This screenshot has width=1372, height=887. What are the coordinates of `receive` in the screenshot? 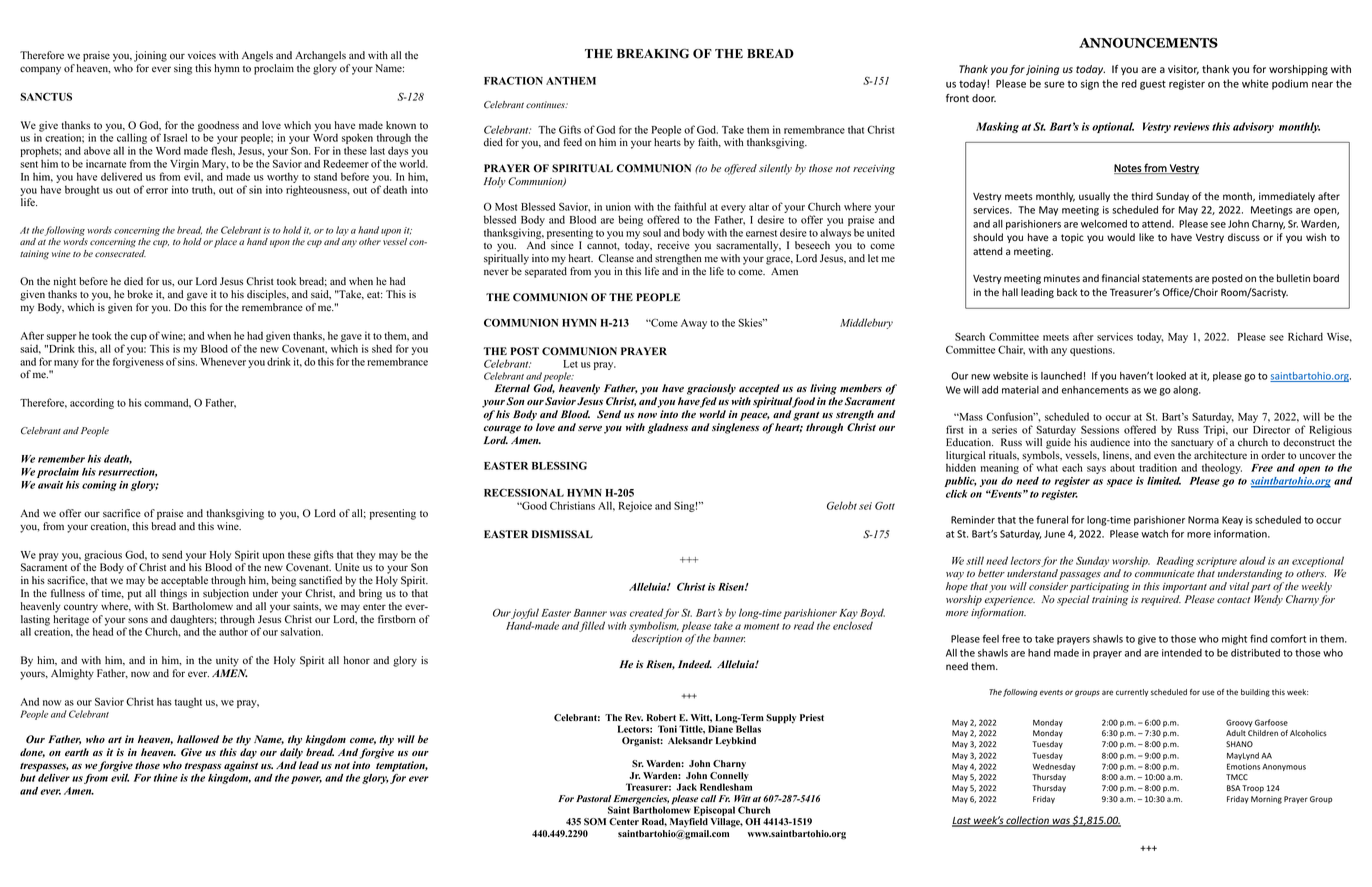 It's located at (673, 245).
